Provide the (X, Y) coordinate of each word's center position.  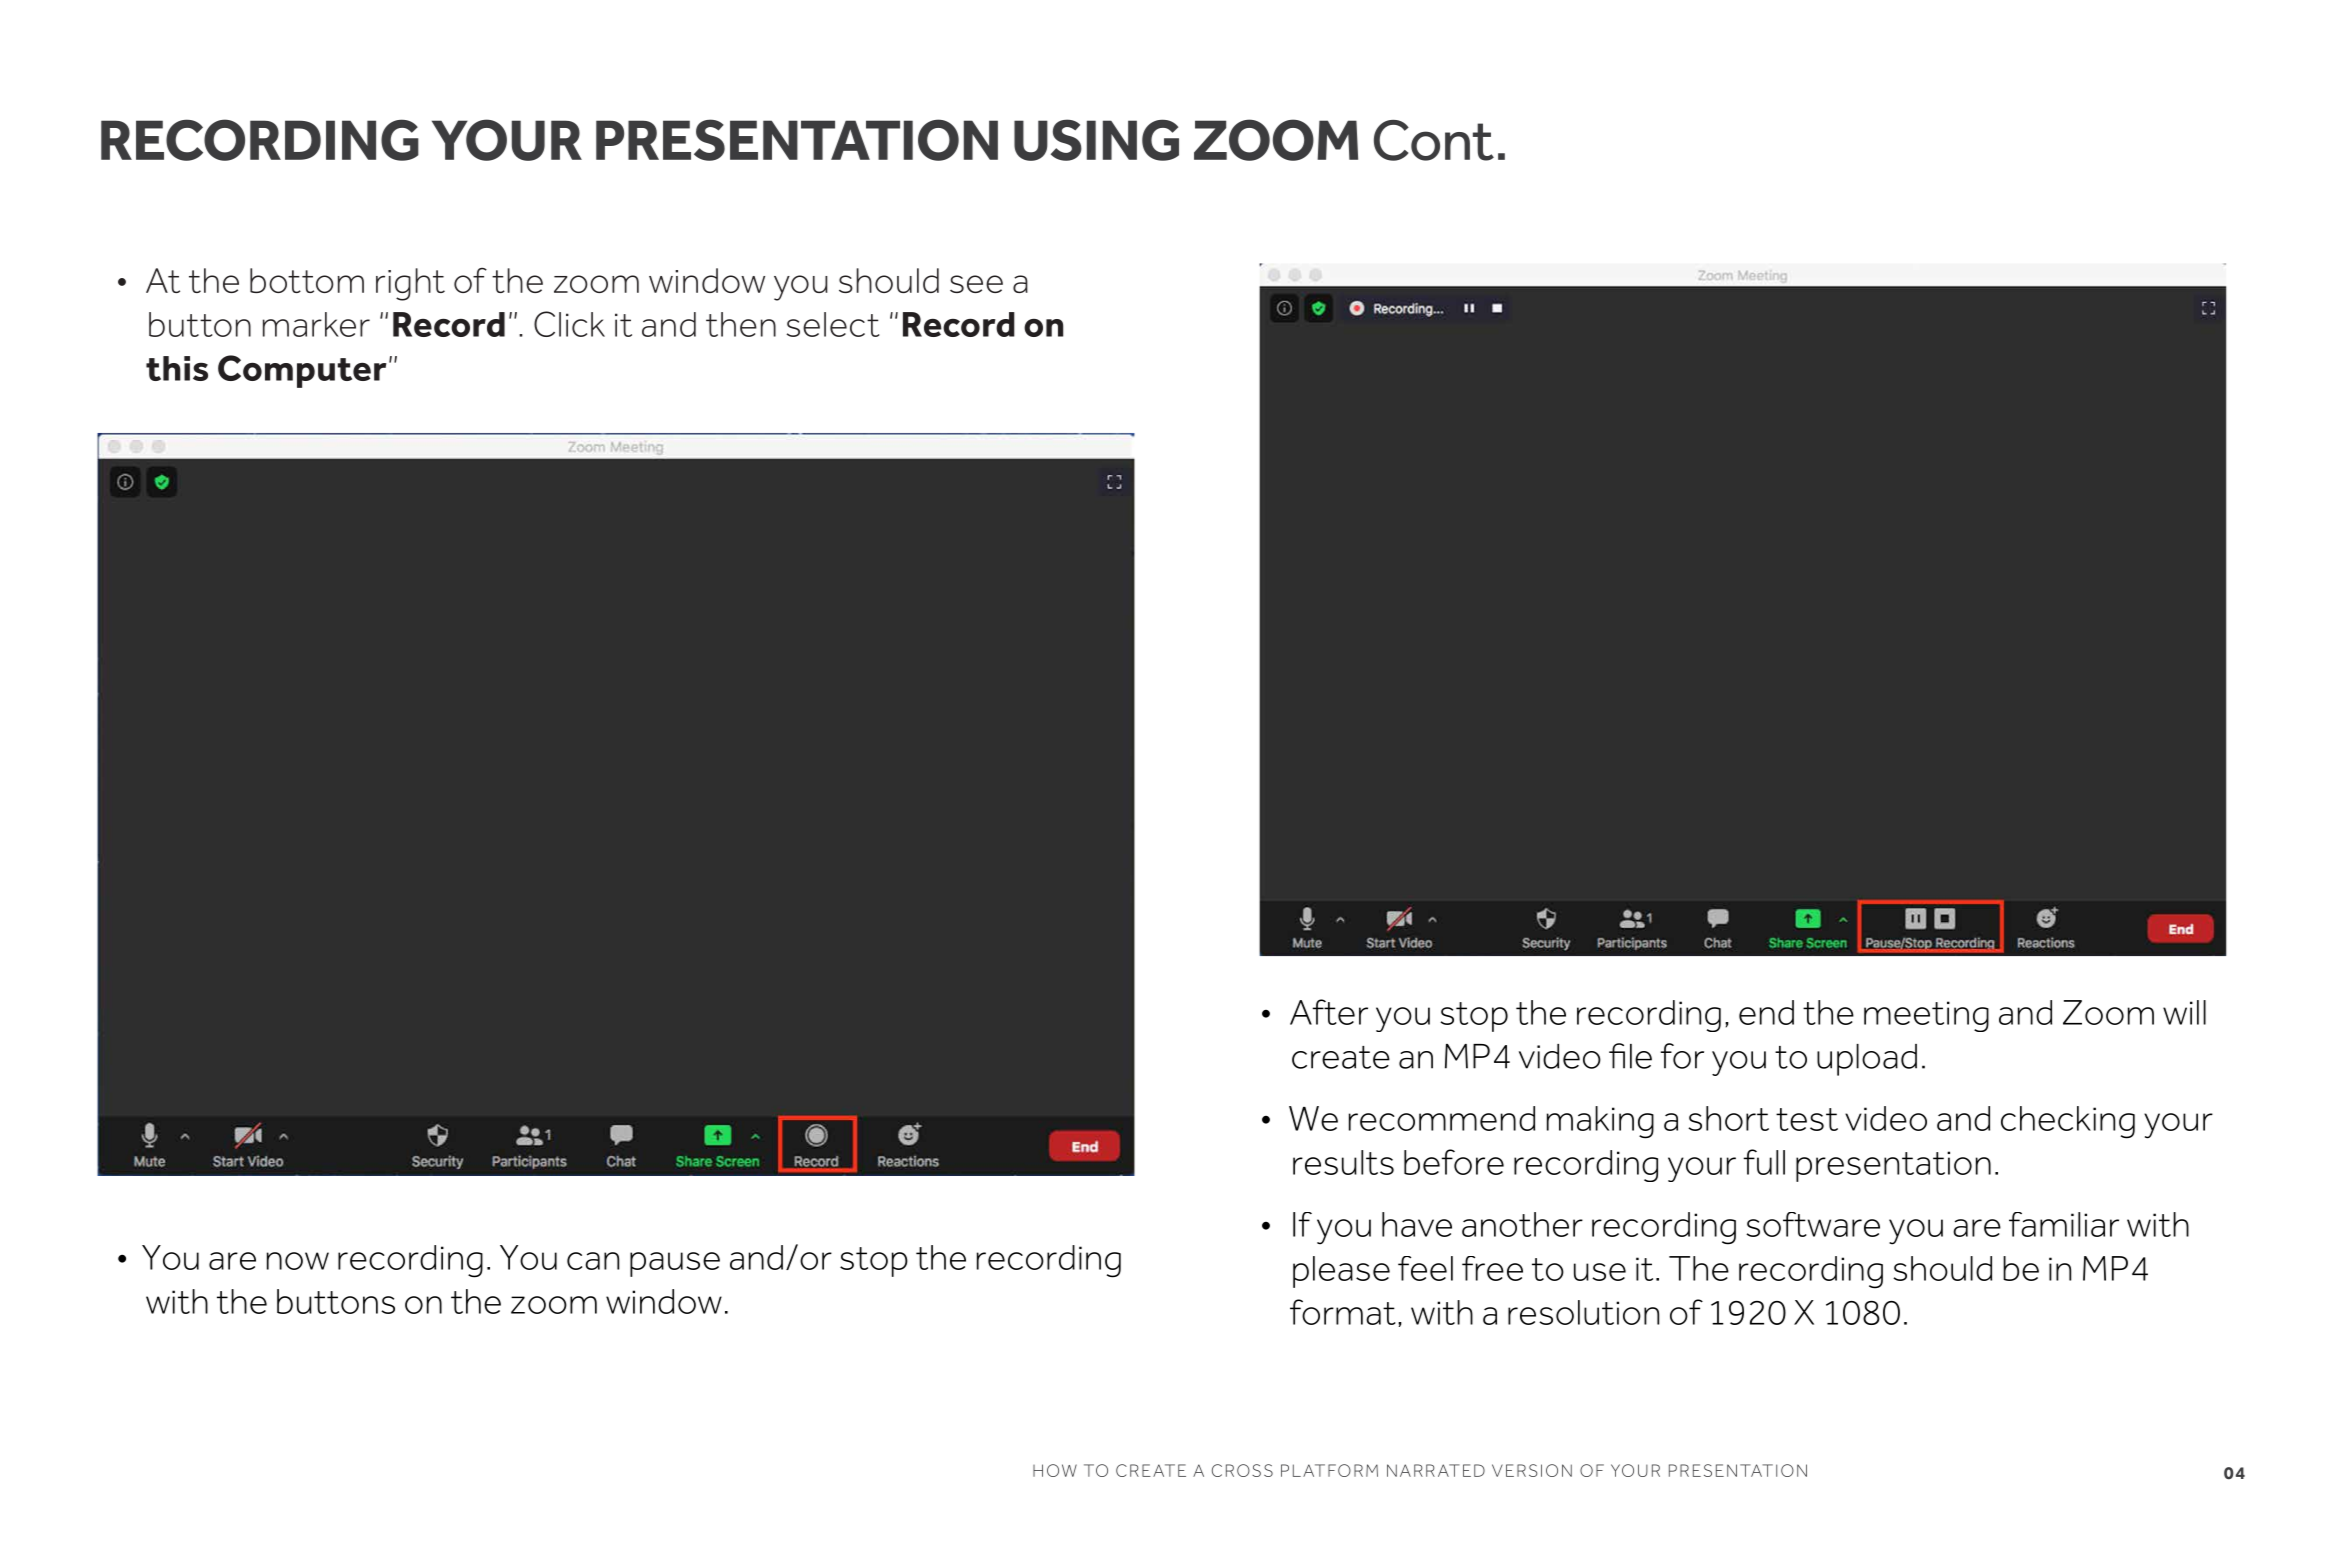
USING (1096, 140)
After (1329, 1012)
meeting (1926, 1016)
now (298, 1261)
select (832, 324)
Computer (302, 371)
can (593, 1261)
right (410, 284)
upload (1867, 1060)
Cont (1434, 140)
